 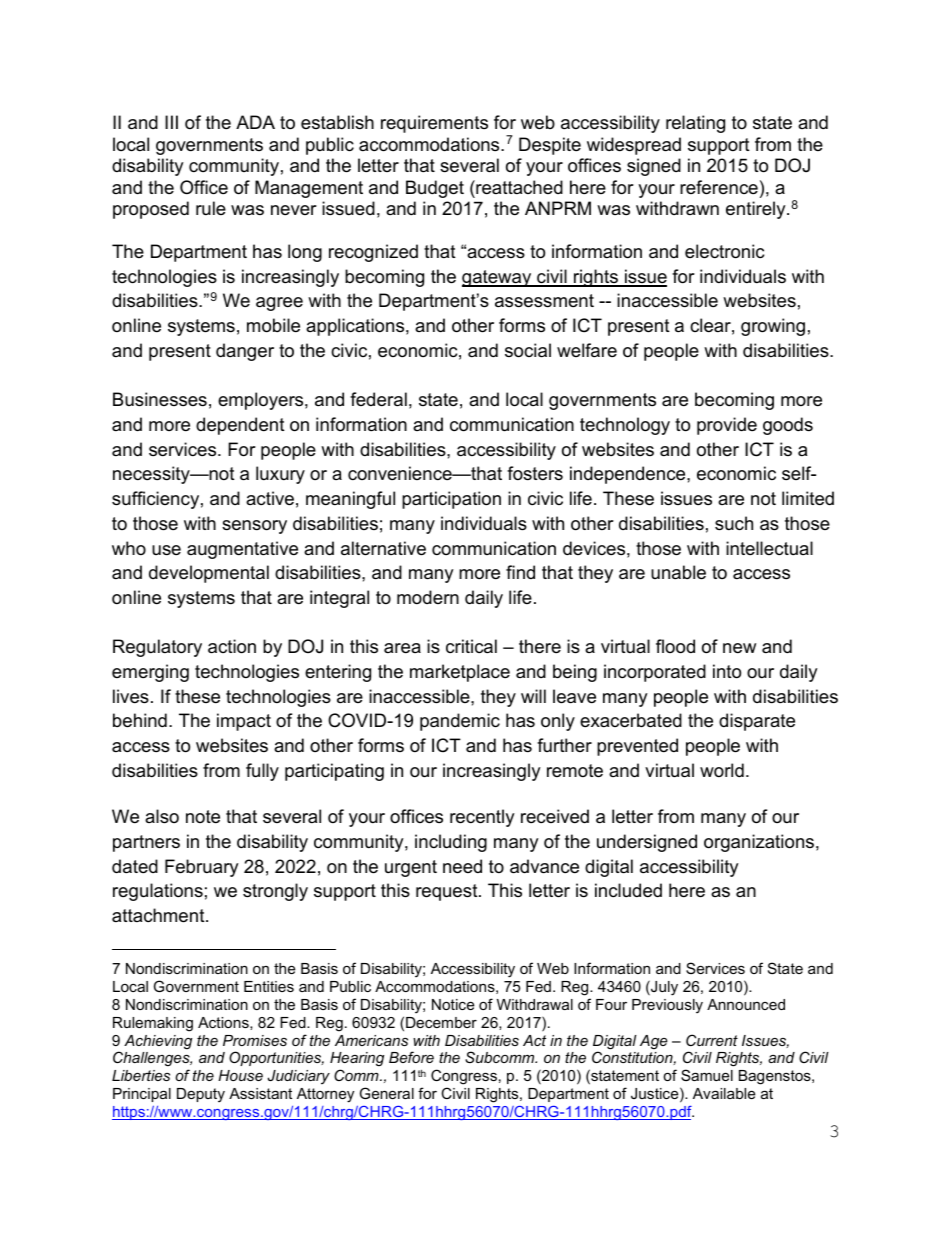 What do you see at coordinates (240, 1075) in the screenshot?
I see `House` at bounding box center [240, 1075].
